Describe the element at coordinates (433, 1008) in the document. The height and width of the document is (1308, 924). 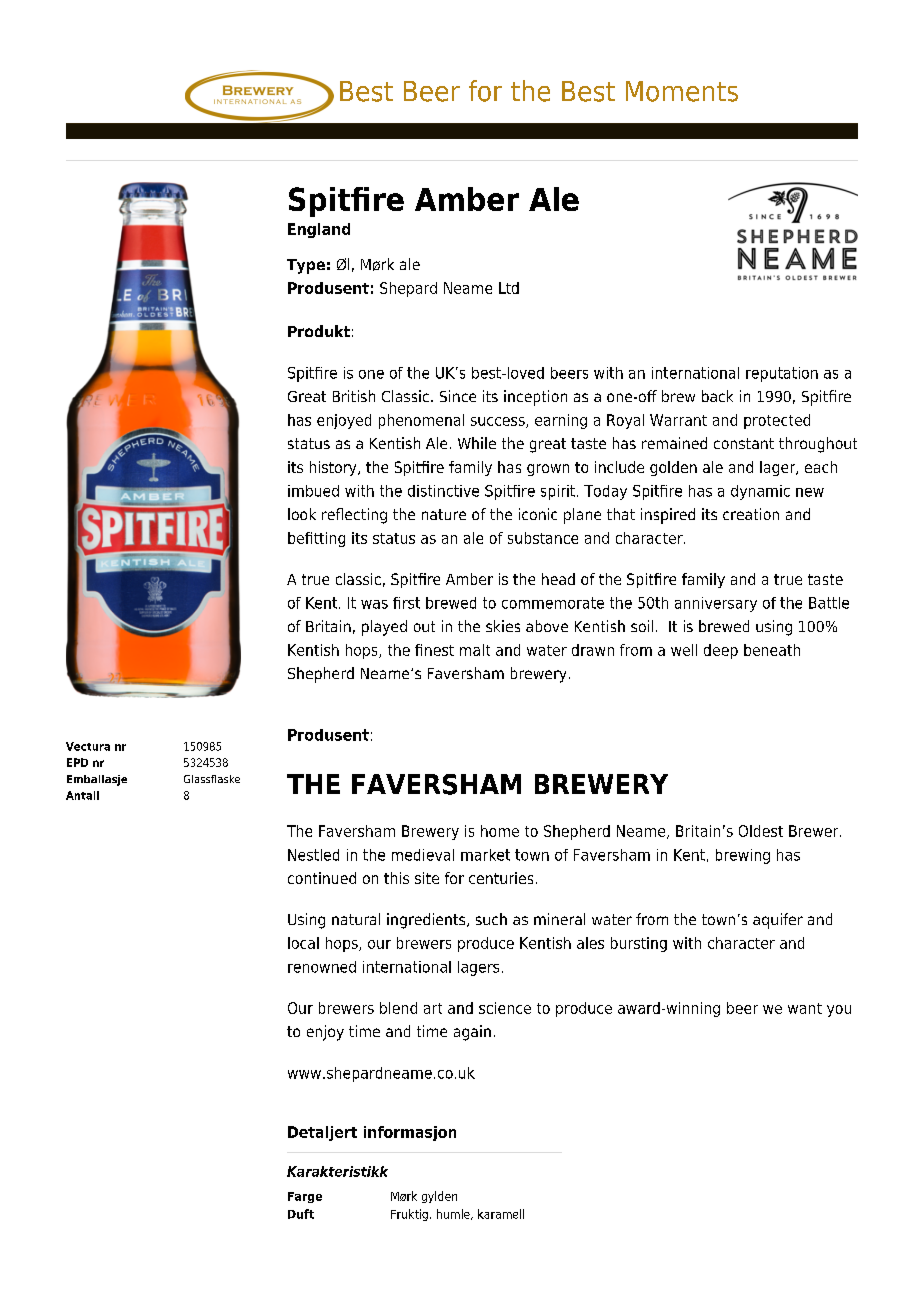
I see `art` at that location.
